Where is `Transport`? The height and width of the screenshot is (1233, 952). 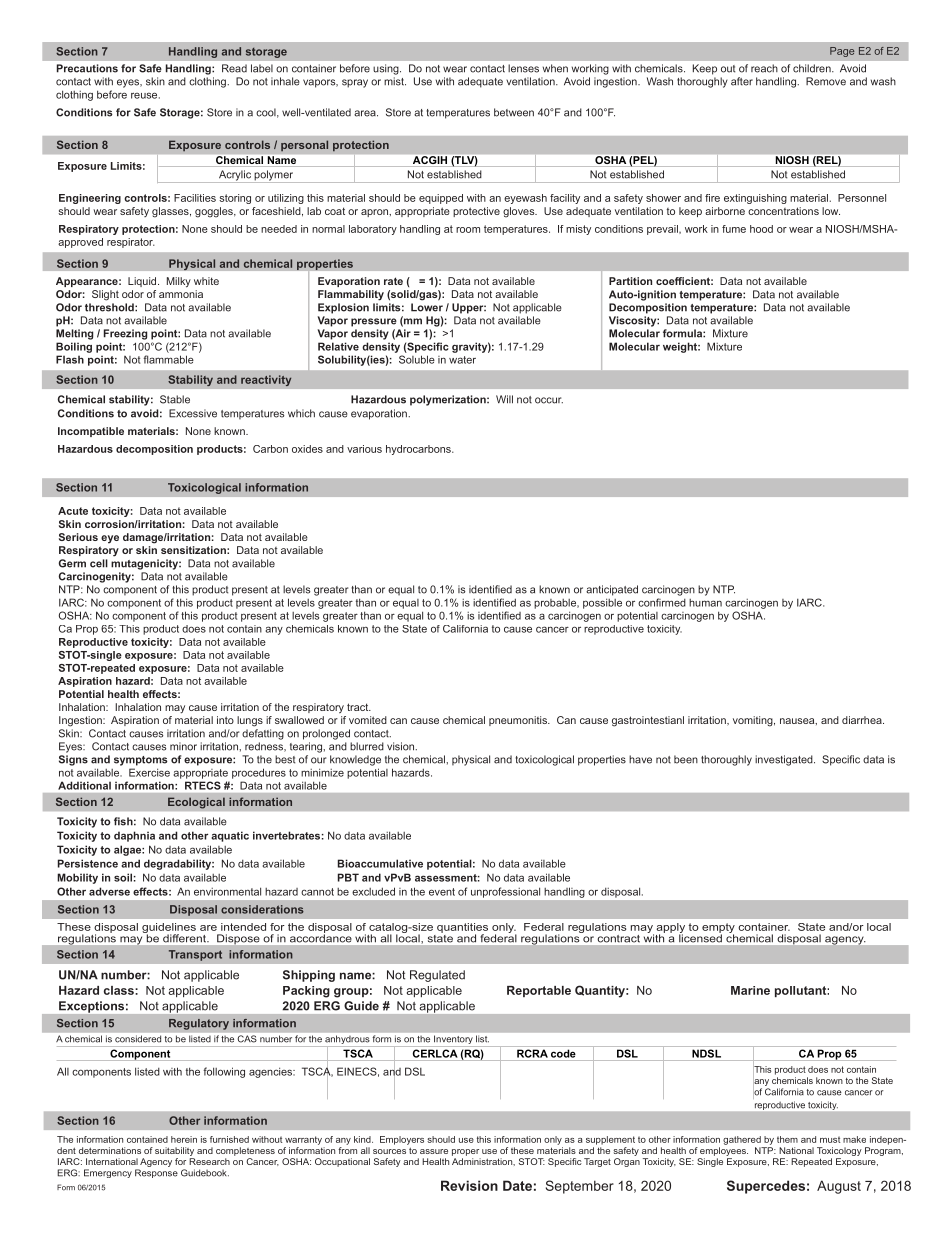
Transport is located at coordinates (195, 955).
